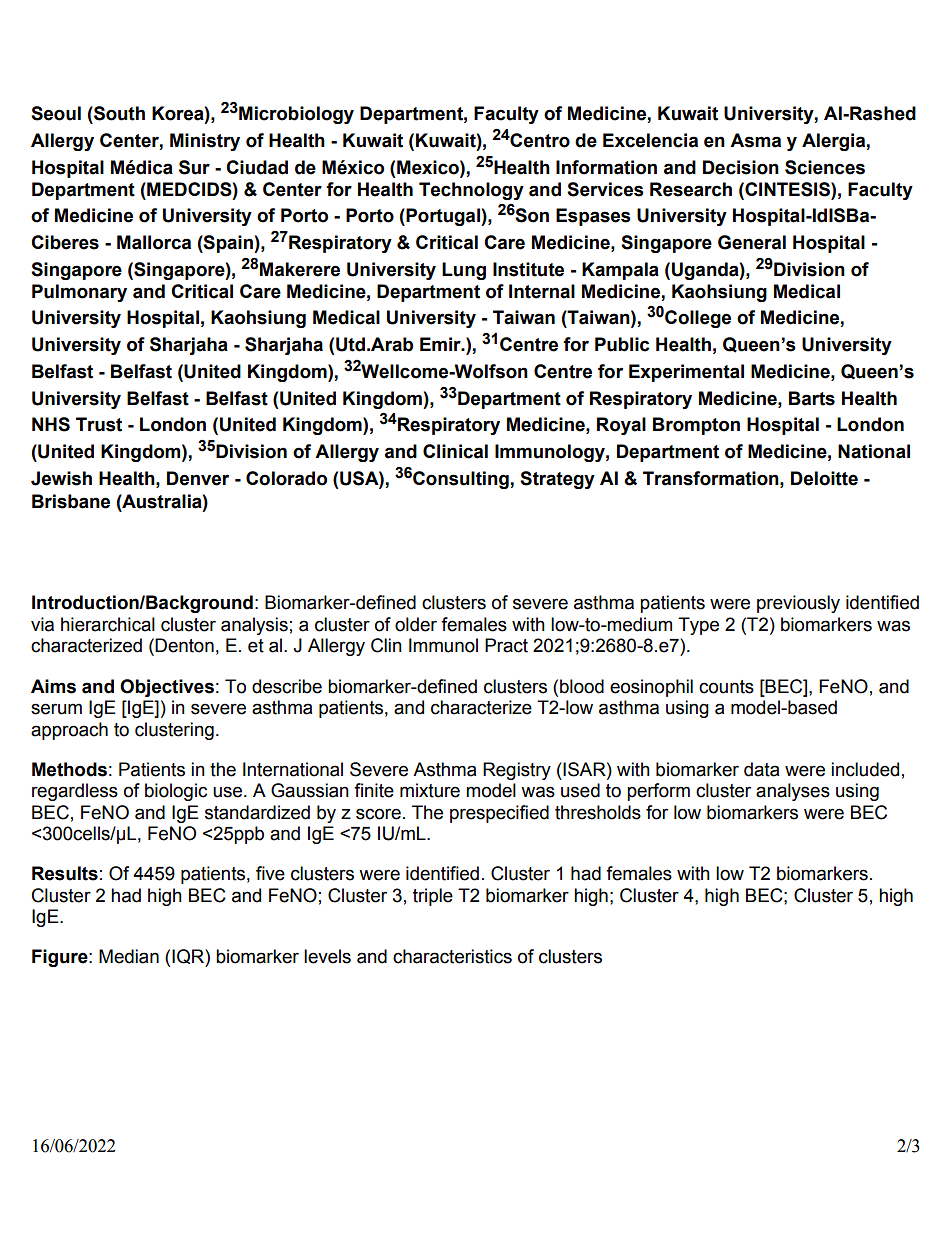  Describe the element at coordinates (824, 478) in the document. I see `Deloitte` at that location.
